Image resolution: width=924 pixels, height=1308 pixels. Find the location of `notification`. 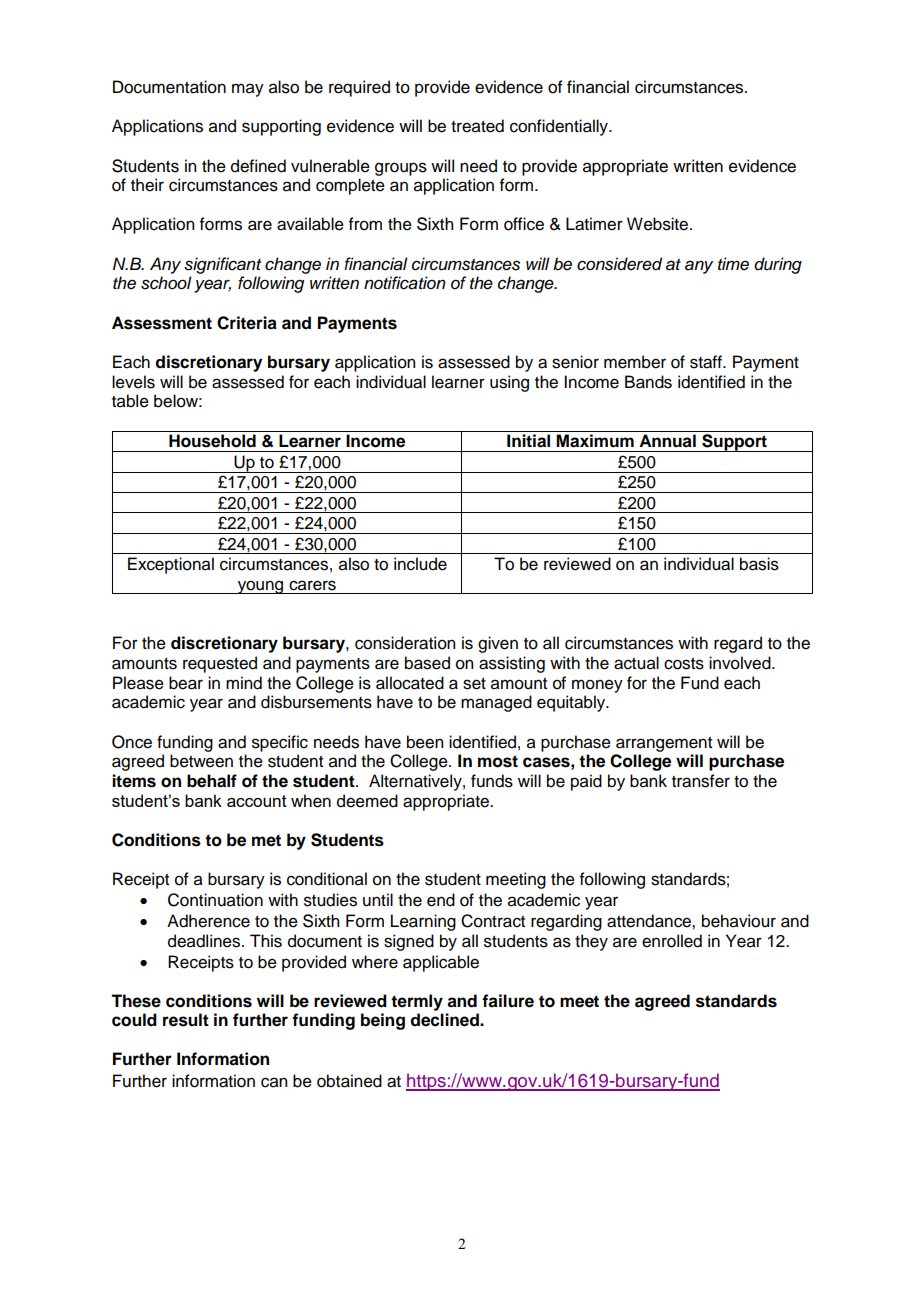

notification is located at coordinates (405, 283).
